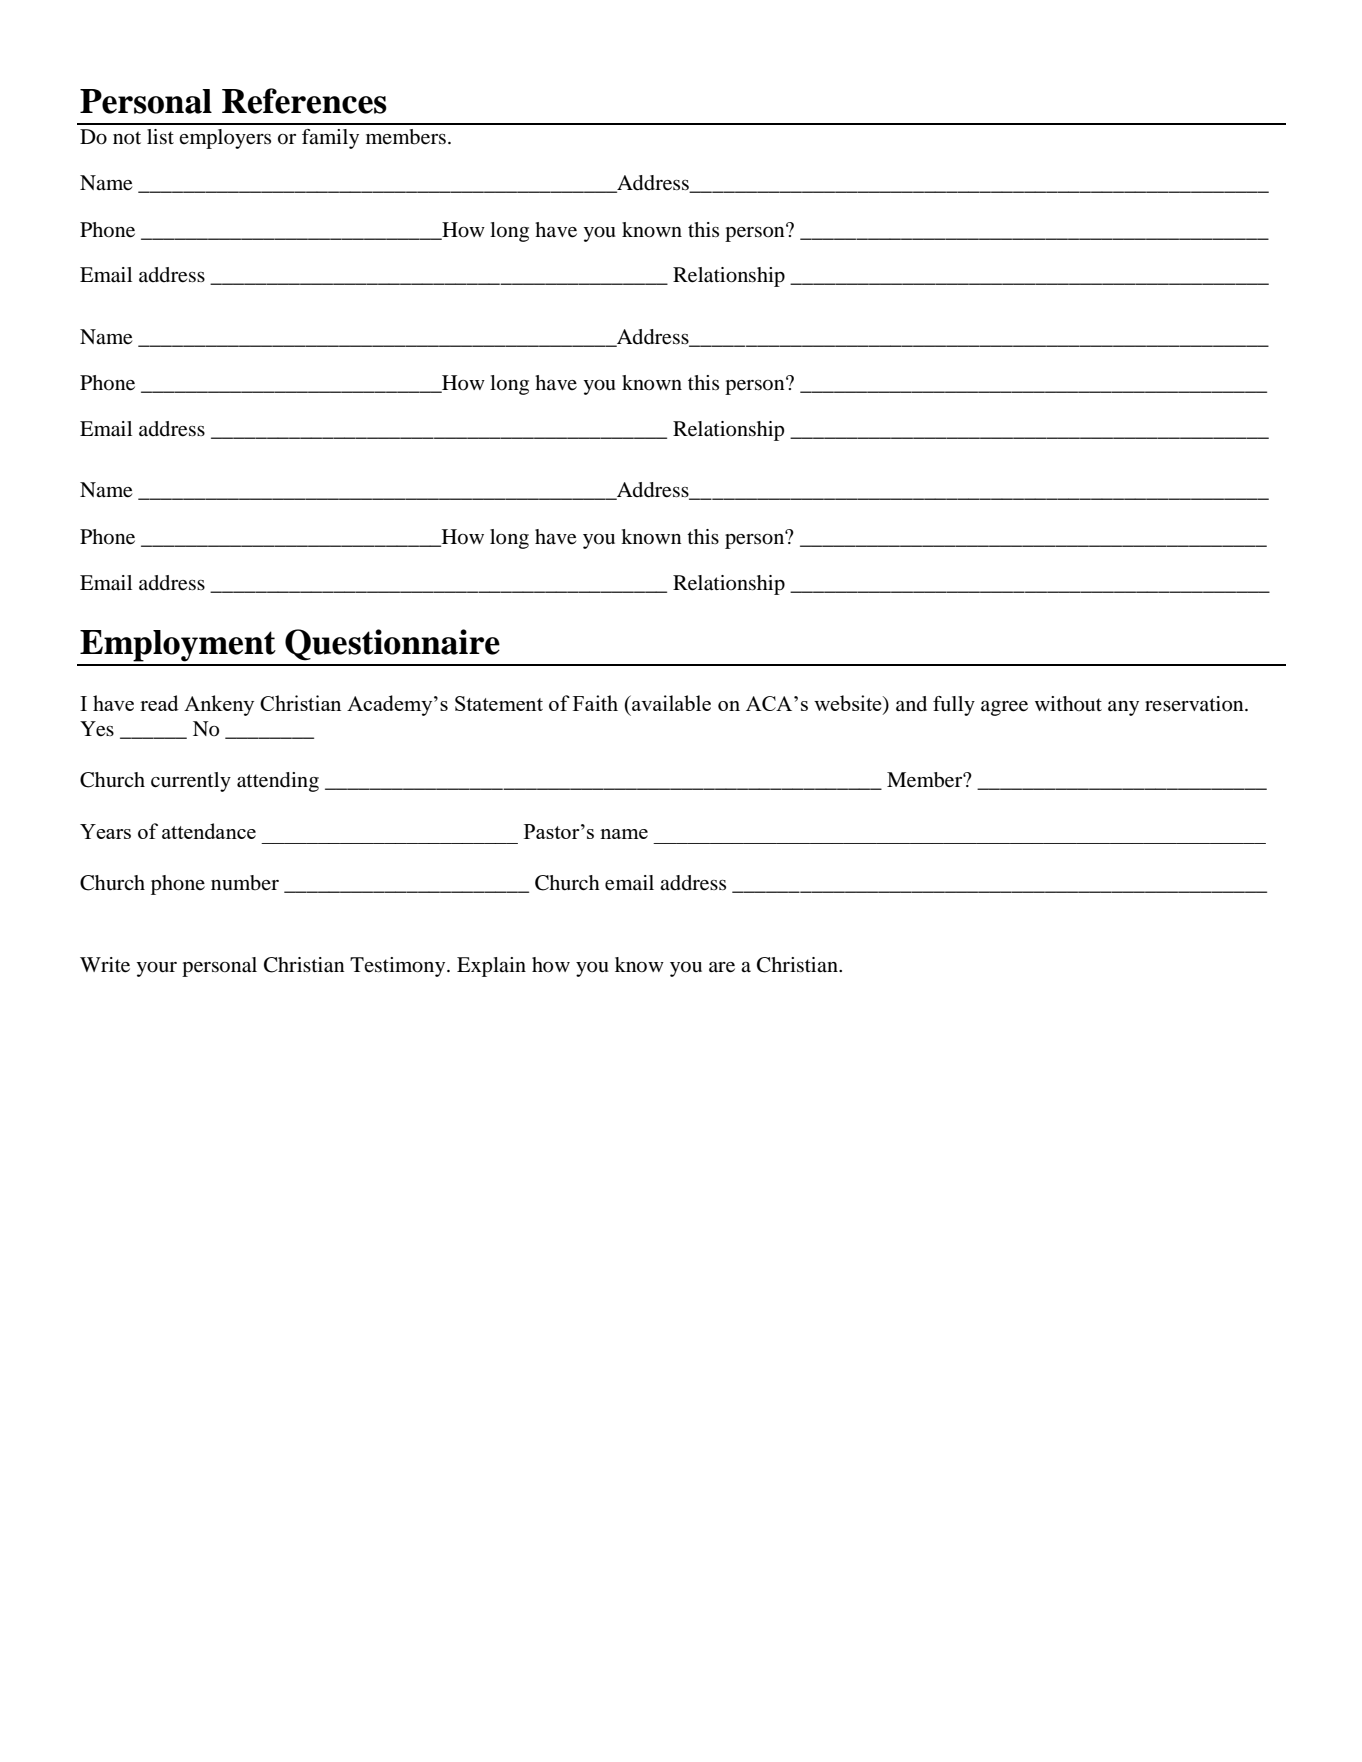 The height and width of the page is (1762, 1362). I want to click on any, so click(1123, 708).
